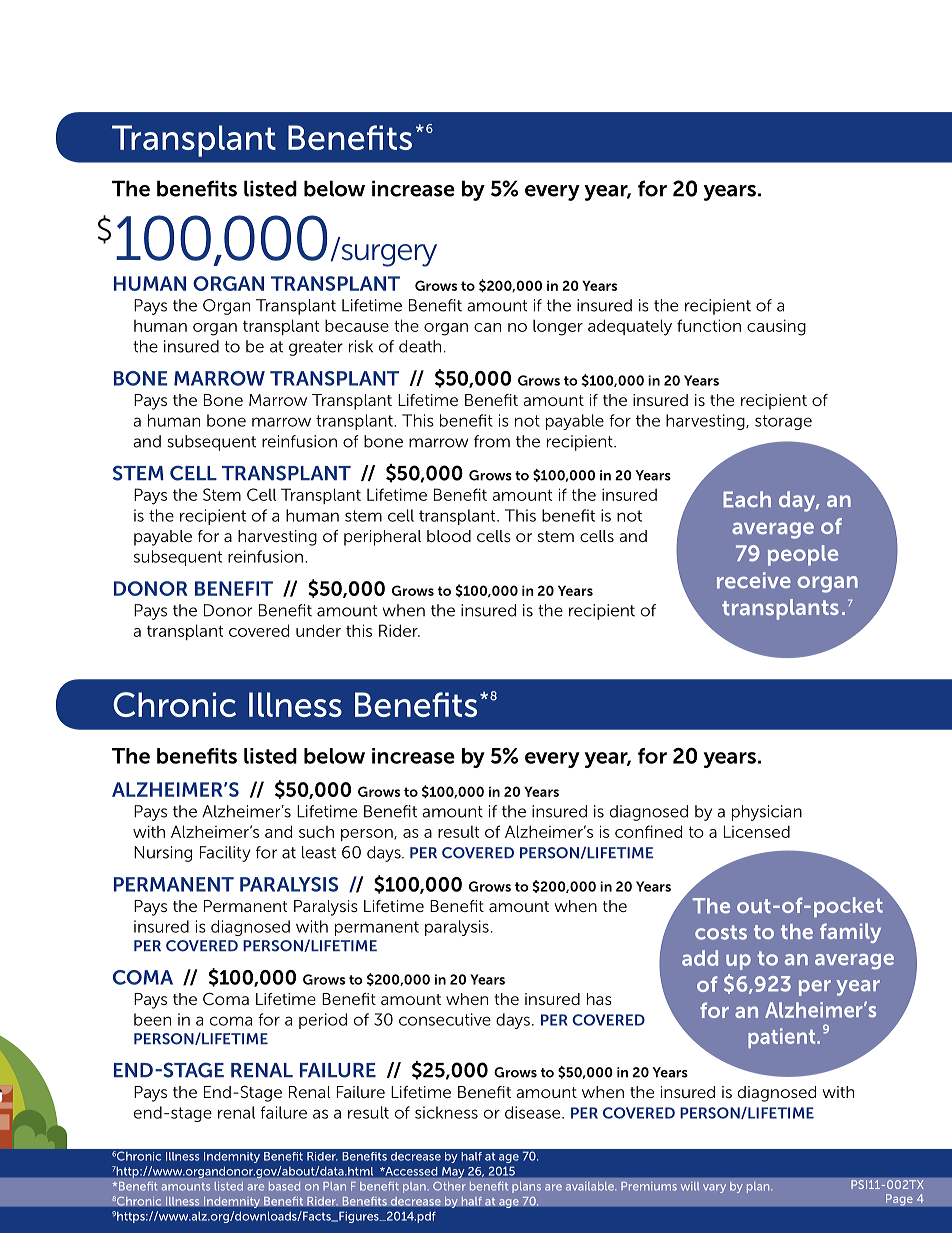 The image size is (952, 1233). What do you see at coordinates (449, 536) in the document?
I see `blood` at bounding box center [449, 536].
